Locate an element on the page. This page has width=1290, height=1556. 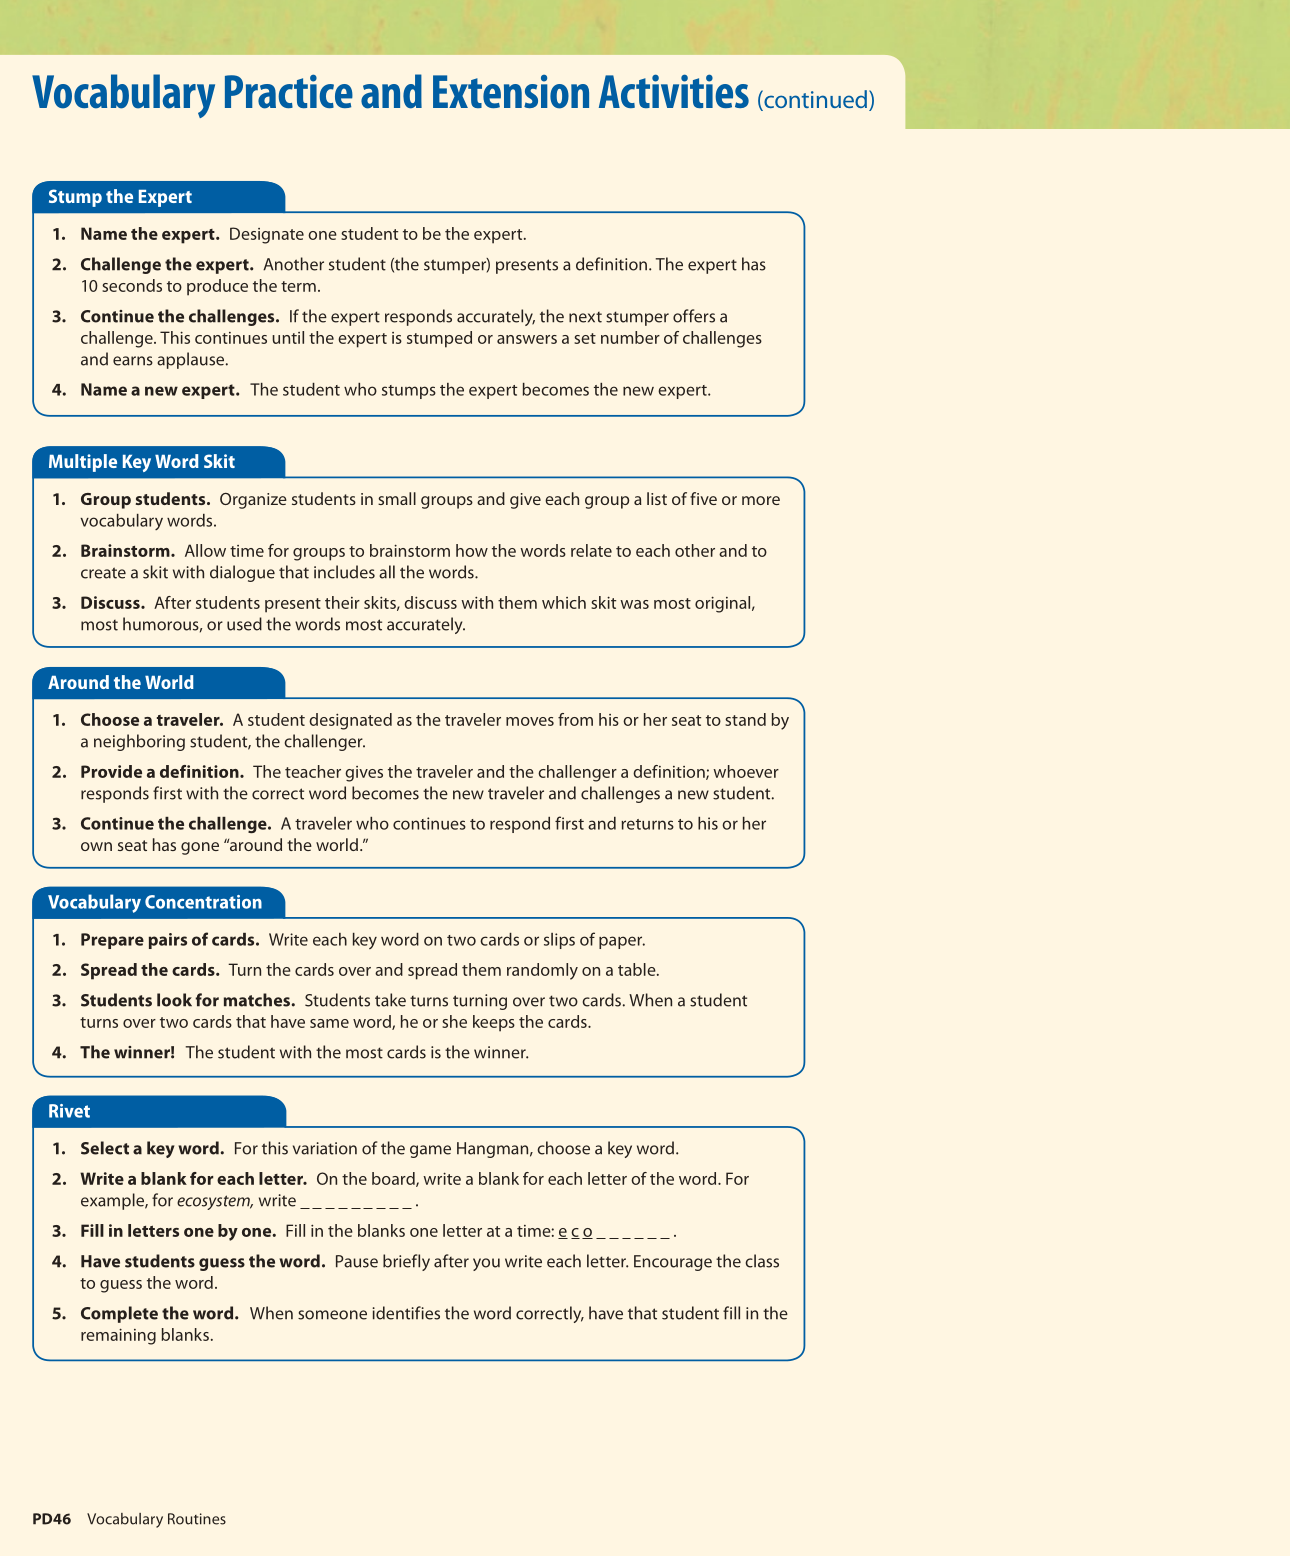
answers is located at coordinates (527, 339).
